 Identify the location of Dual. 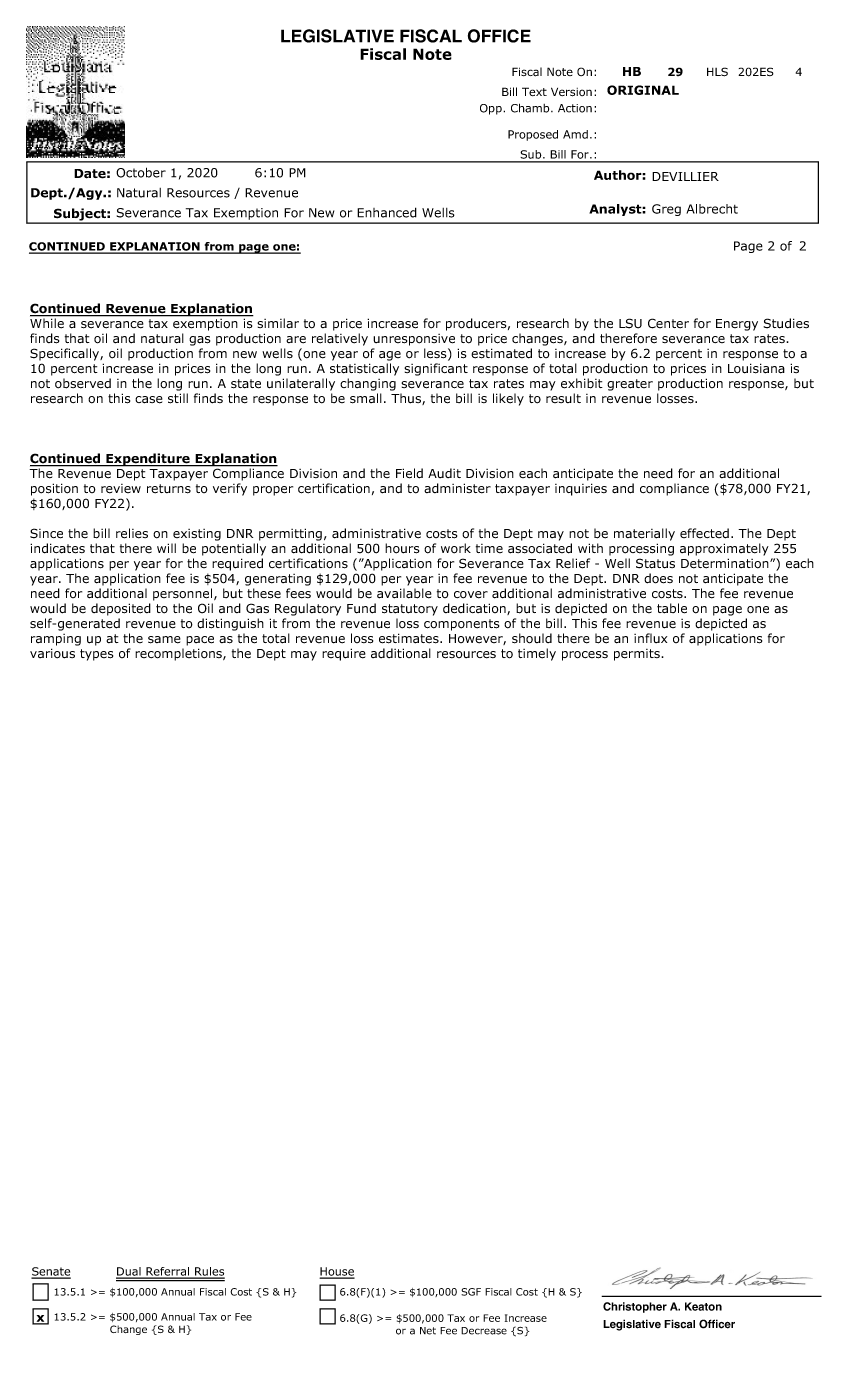
(129, 1272).
